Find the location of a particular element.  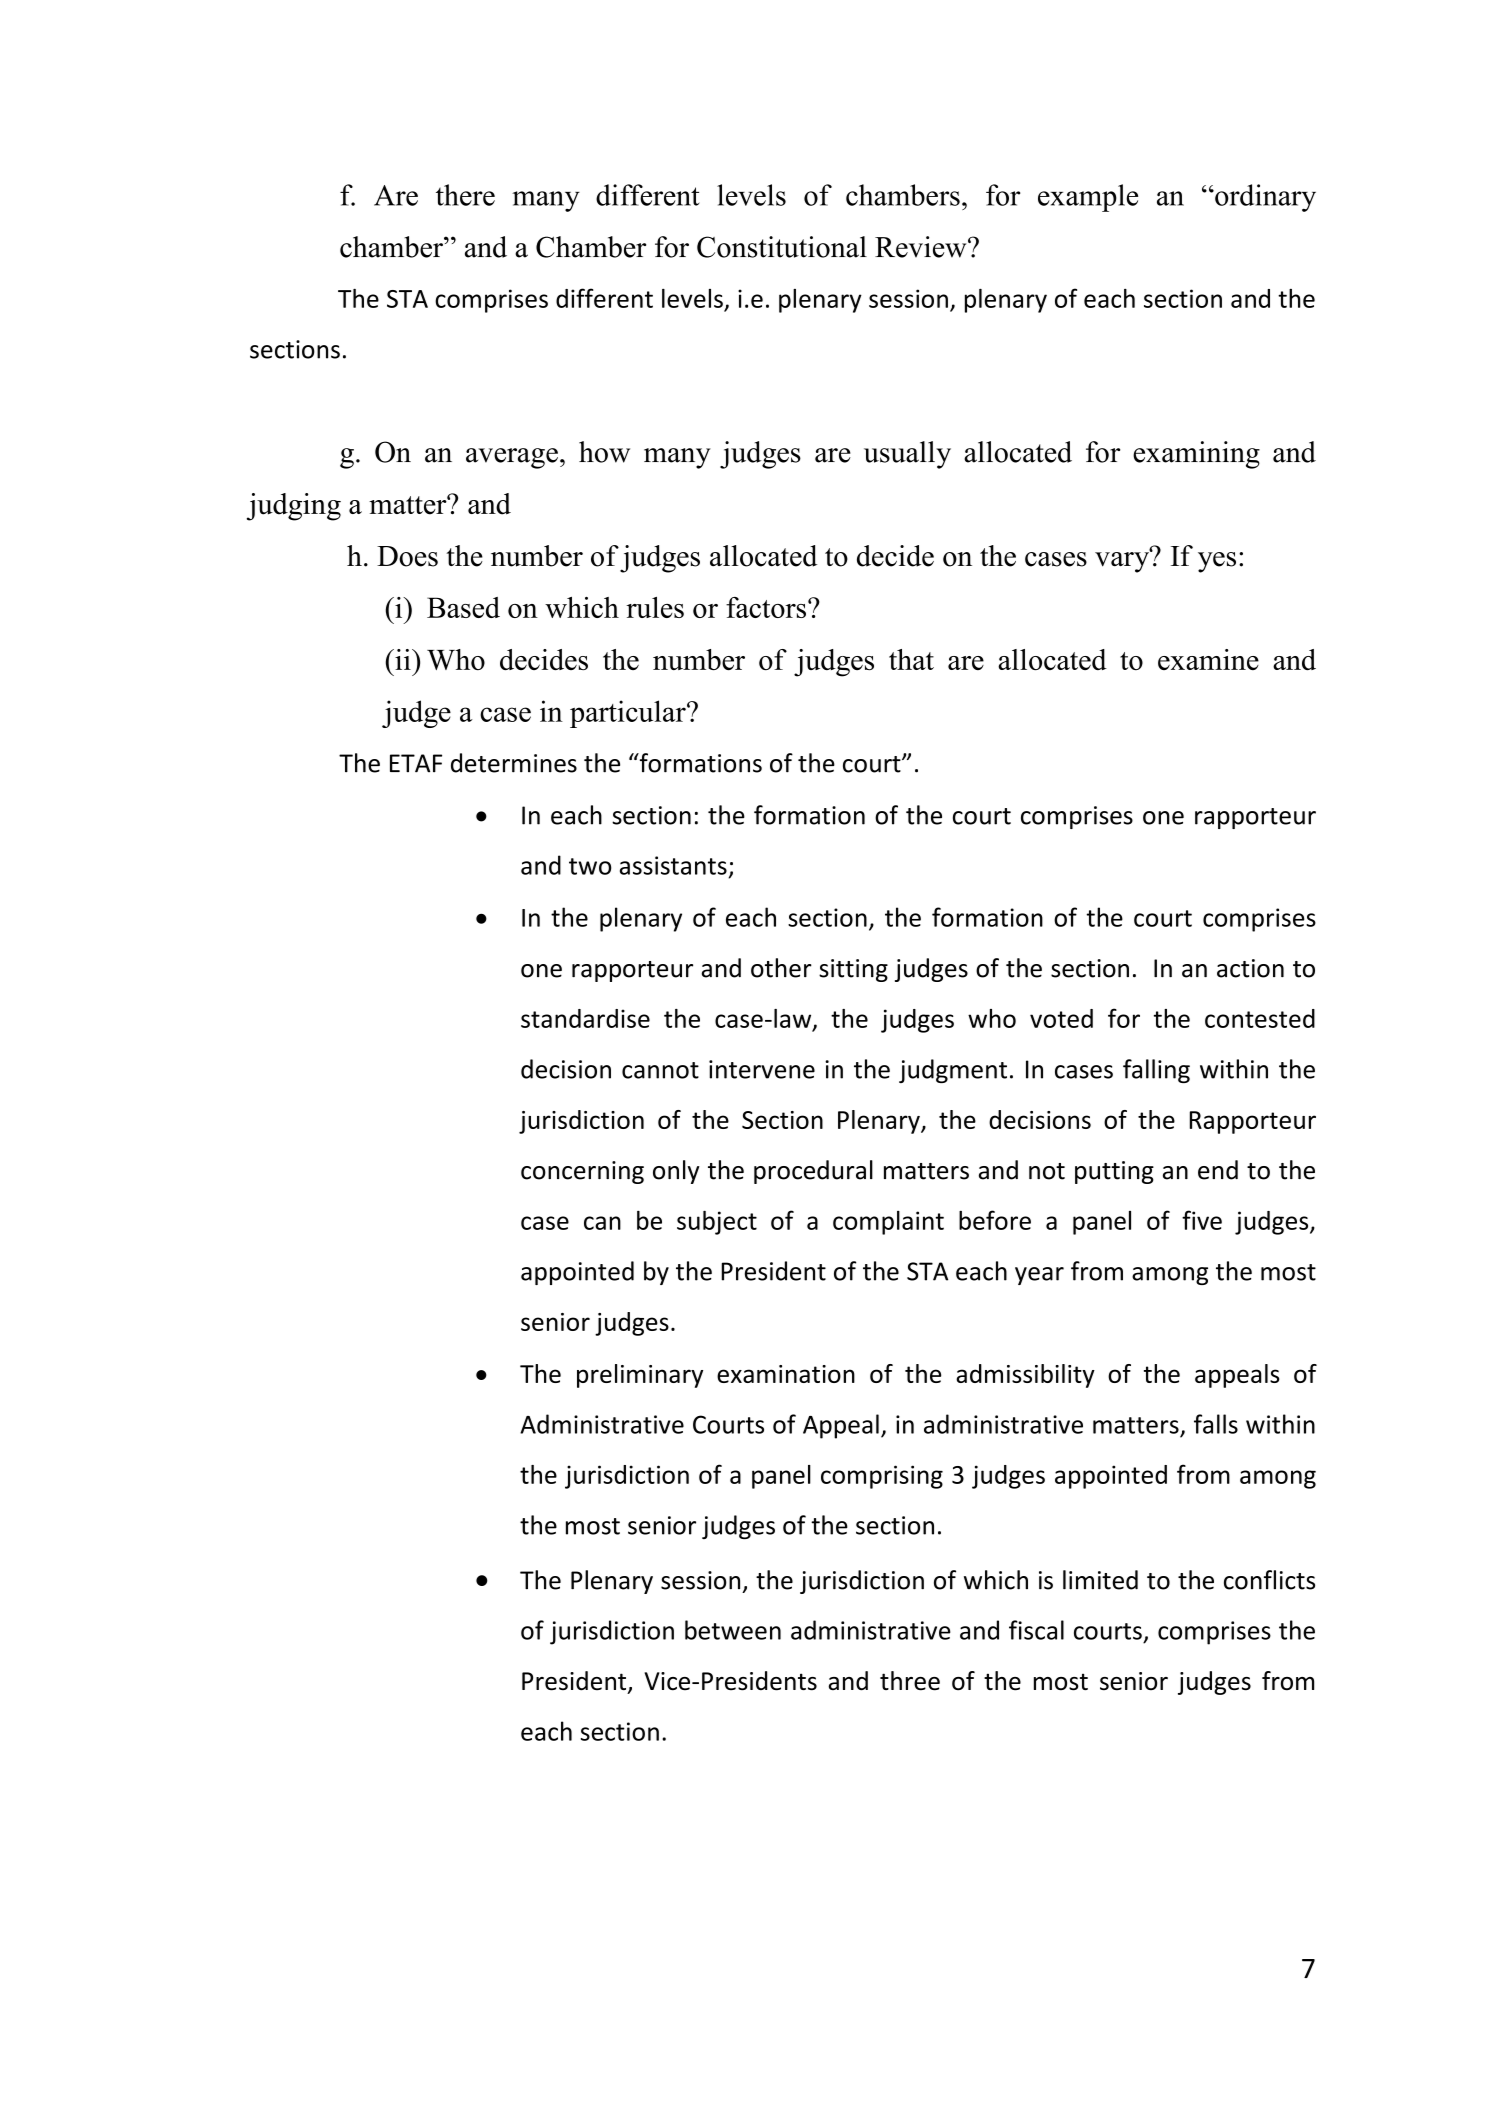

example is located at coordinates (1088, 198).
